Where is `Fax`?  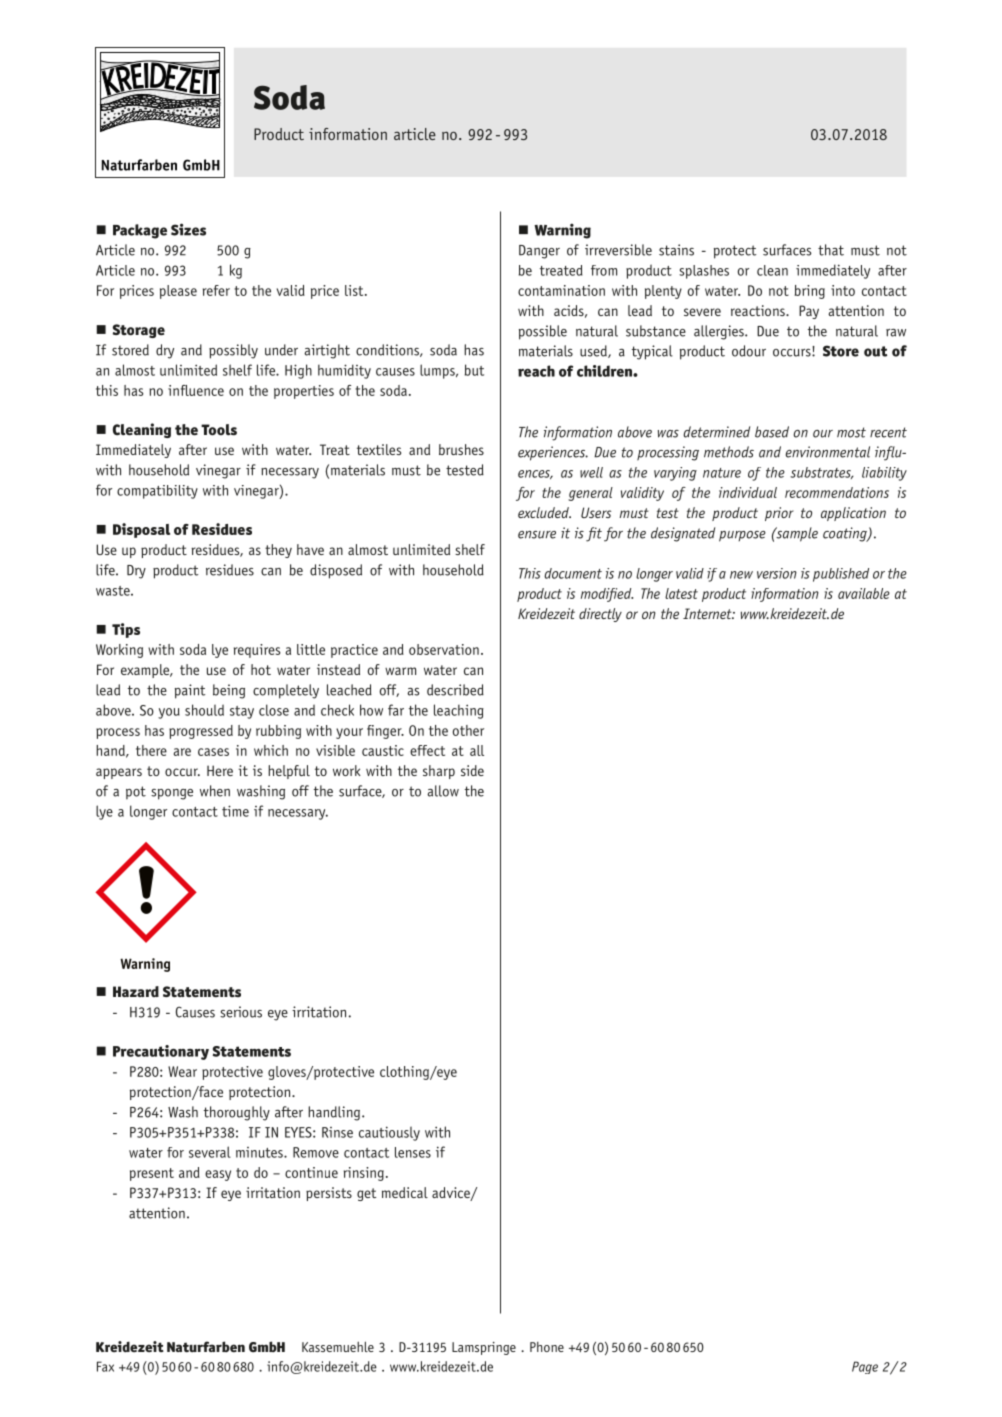
Fax is located at coordinates (105, 1366).
